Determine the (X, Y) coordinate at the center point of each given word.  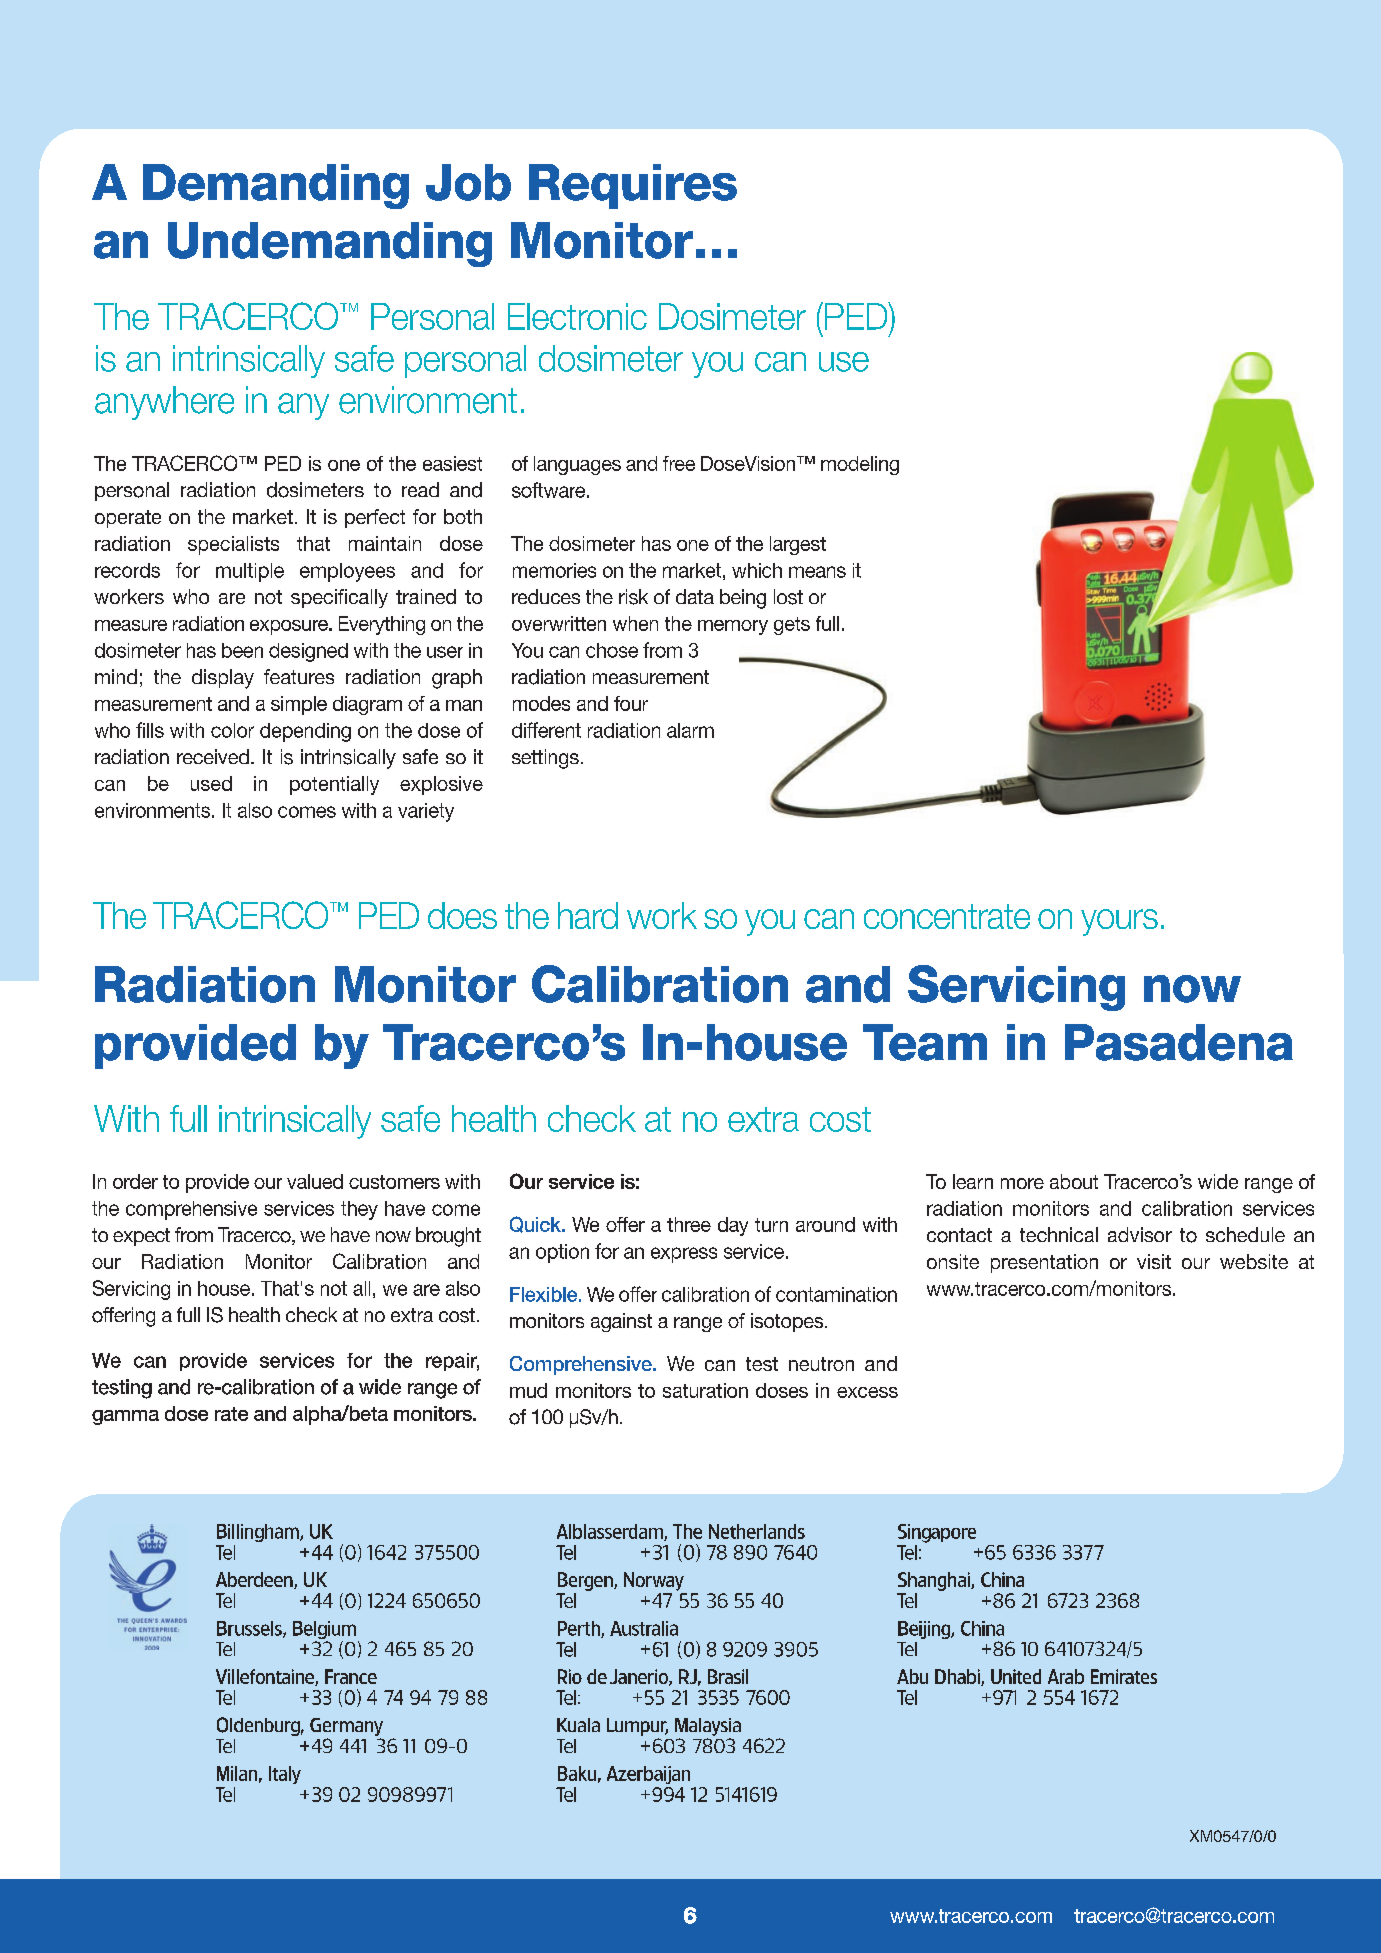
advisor (1140, 1234)
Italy (285, 1775)
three (689, 1224)
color (232, 730)
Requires (633, 186)
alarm (690, 730)
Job (468, 182)
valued (315, 1181)
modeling (860, 465)
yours (1119, 922)
